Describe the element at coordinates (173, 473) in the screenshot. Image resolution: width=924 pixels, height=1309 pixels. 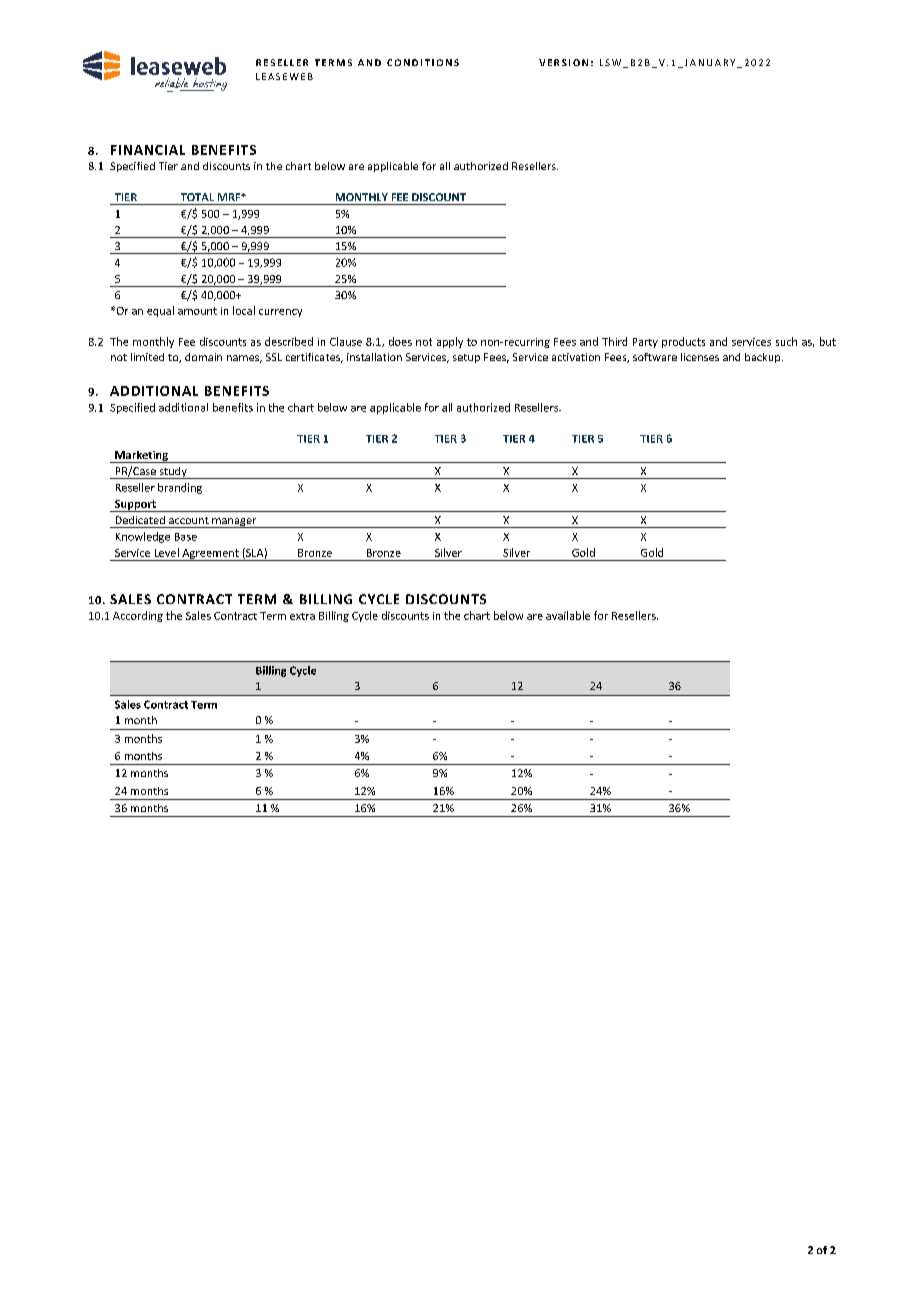
I see `study` at that location.
